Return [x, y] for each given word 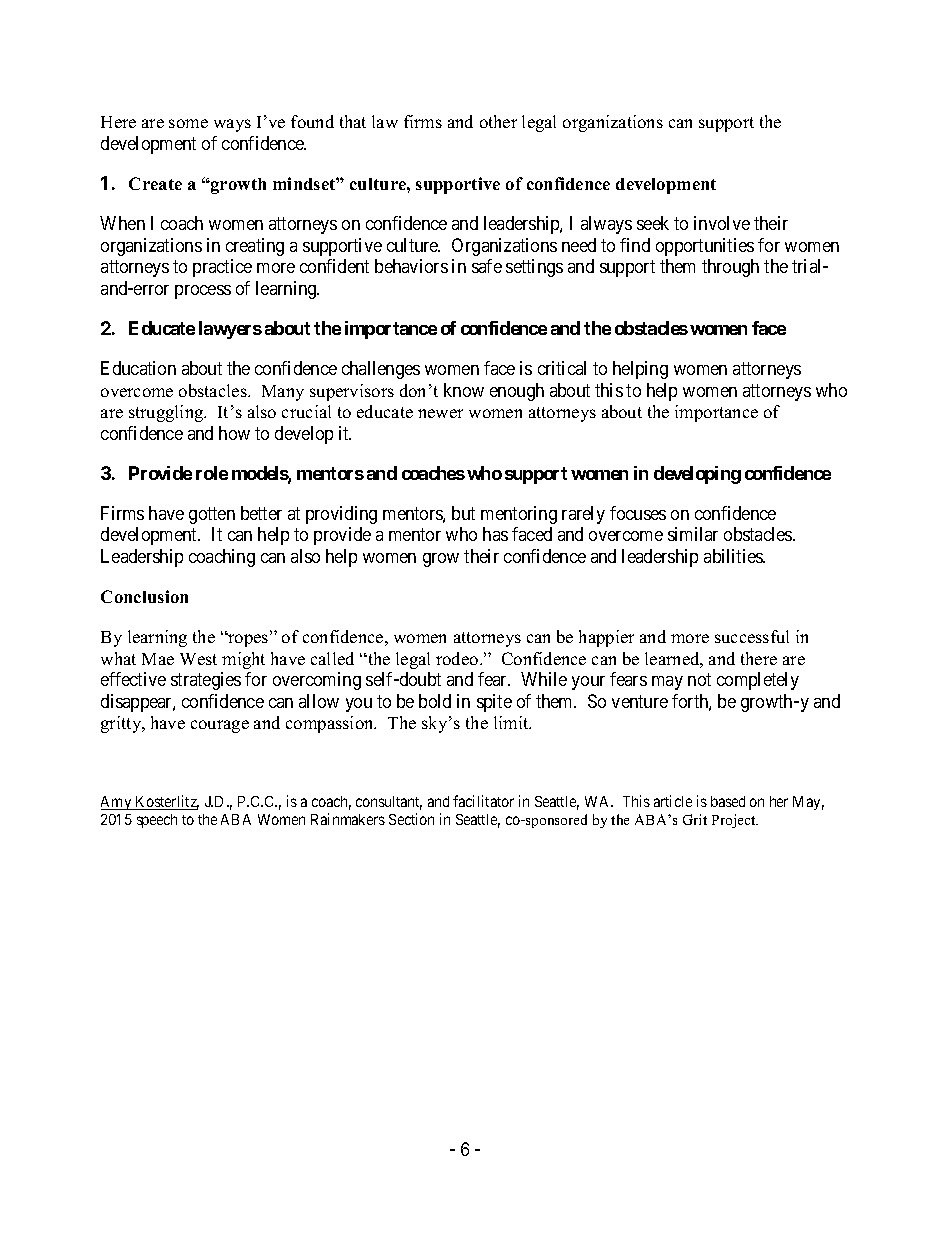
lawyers [230, 330]
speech [157, 821]
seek [653, 223]
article [673, 801]
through [730, 268]
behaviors [411, 266]
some [188, 123]
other [498, 121]
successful [752, 636]
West [198, 659]
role [212, 473]
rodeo [458, 658]
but [463, 513]
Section [411, 819]
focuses [638, 513]
